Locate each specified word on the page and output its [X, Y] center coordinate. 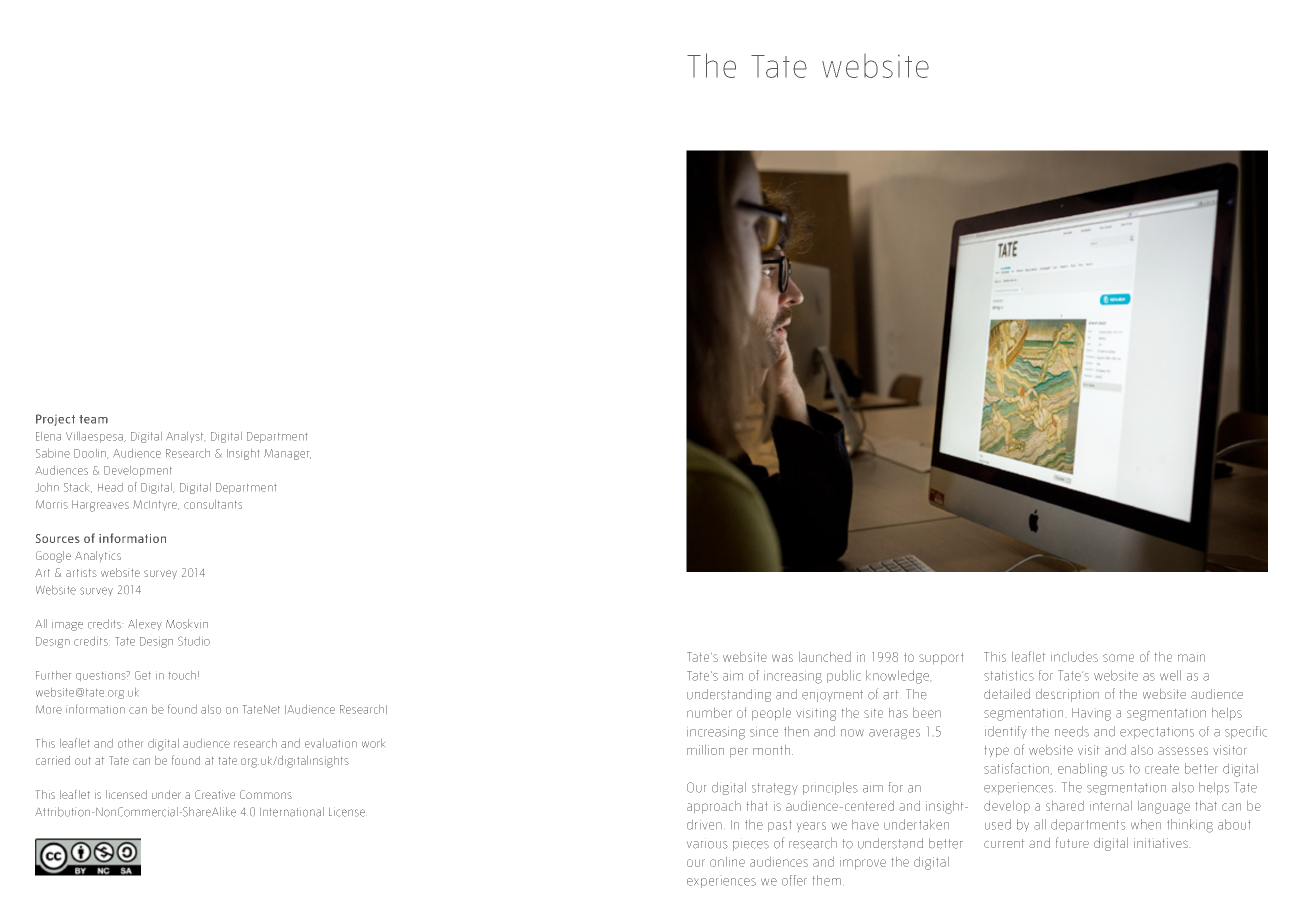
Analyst [185, 437]
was [782, 658]
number [709, 713]
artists [81, 573]
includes [1074, 657]
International [292, 812]
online [727, 862]
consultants [213, 504]
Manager [287, 454]
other [130, 743]
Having [1091, 714]
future [1072, 842]
